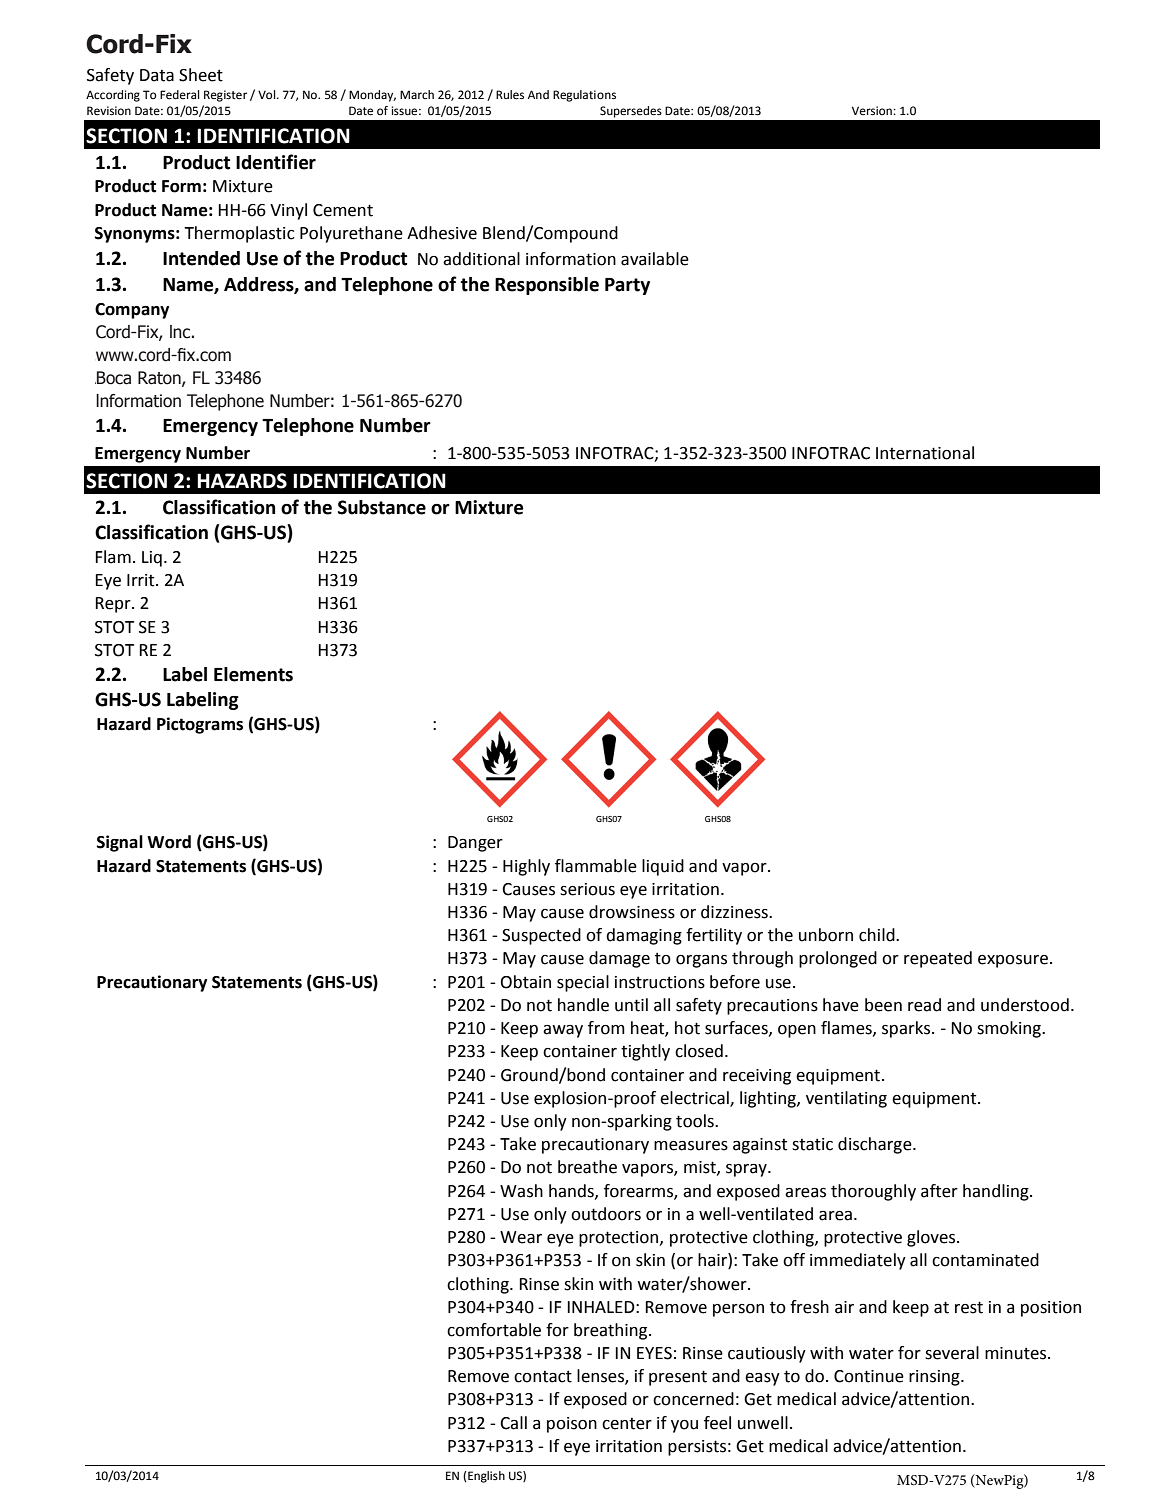  I want to click on English, so click(485, 1477).
